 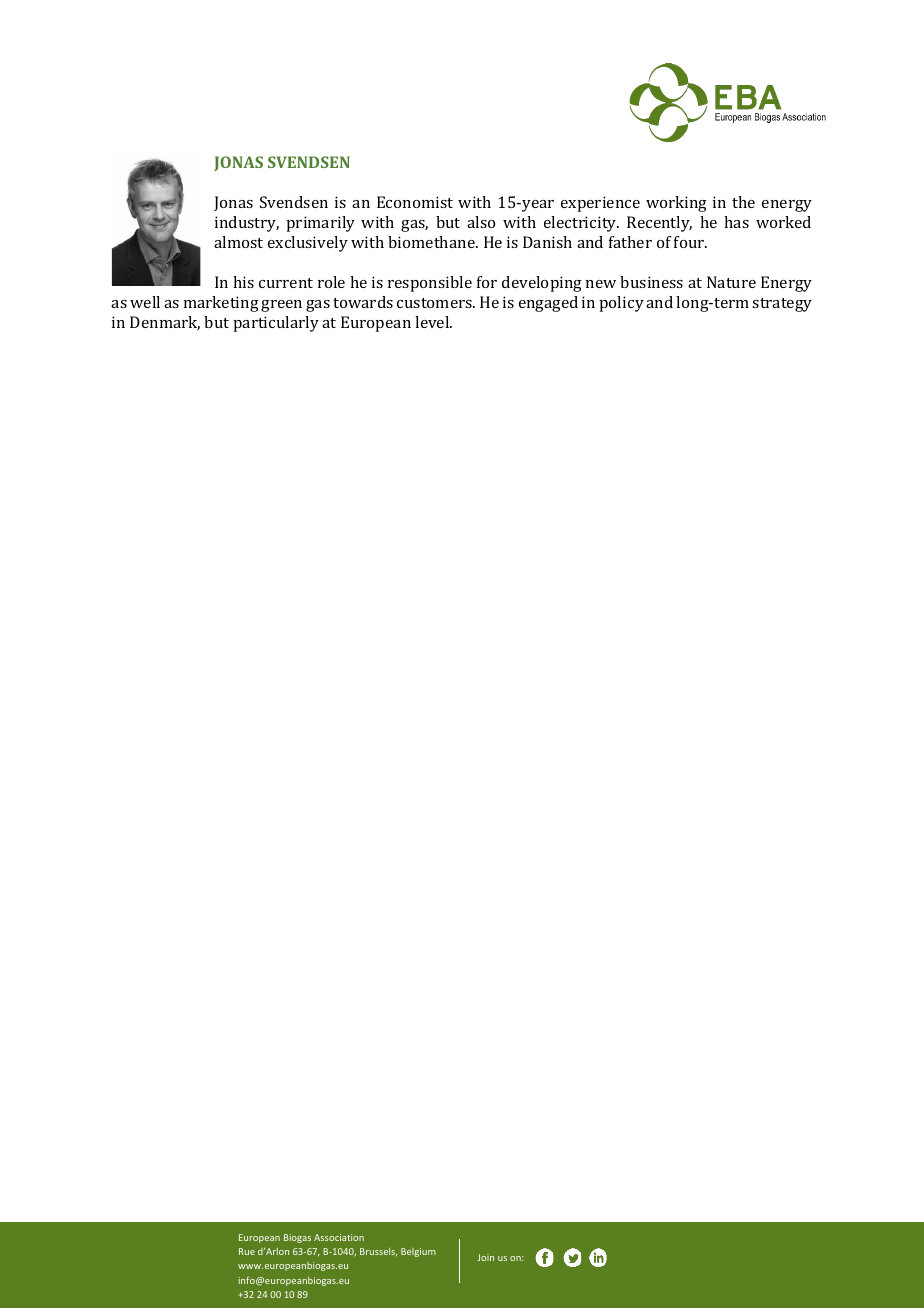 I want to click on Belgium, so click(x=418, y=1252).
